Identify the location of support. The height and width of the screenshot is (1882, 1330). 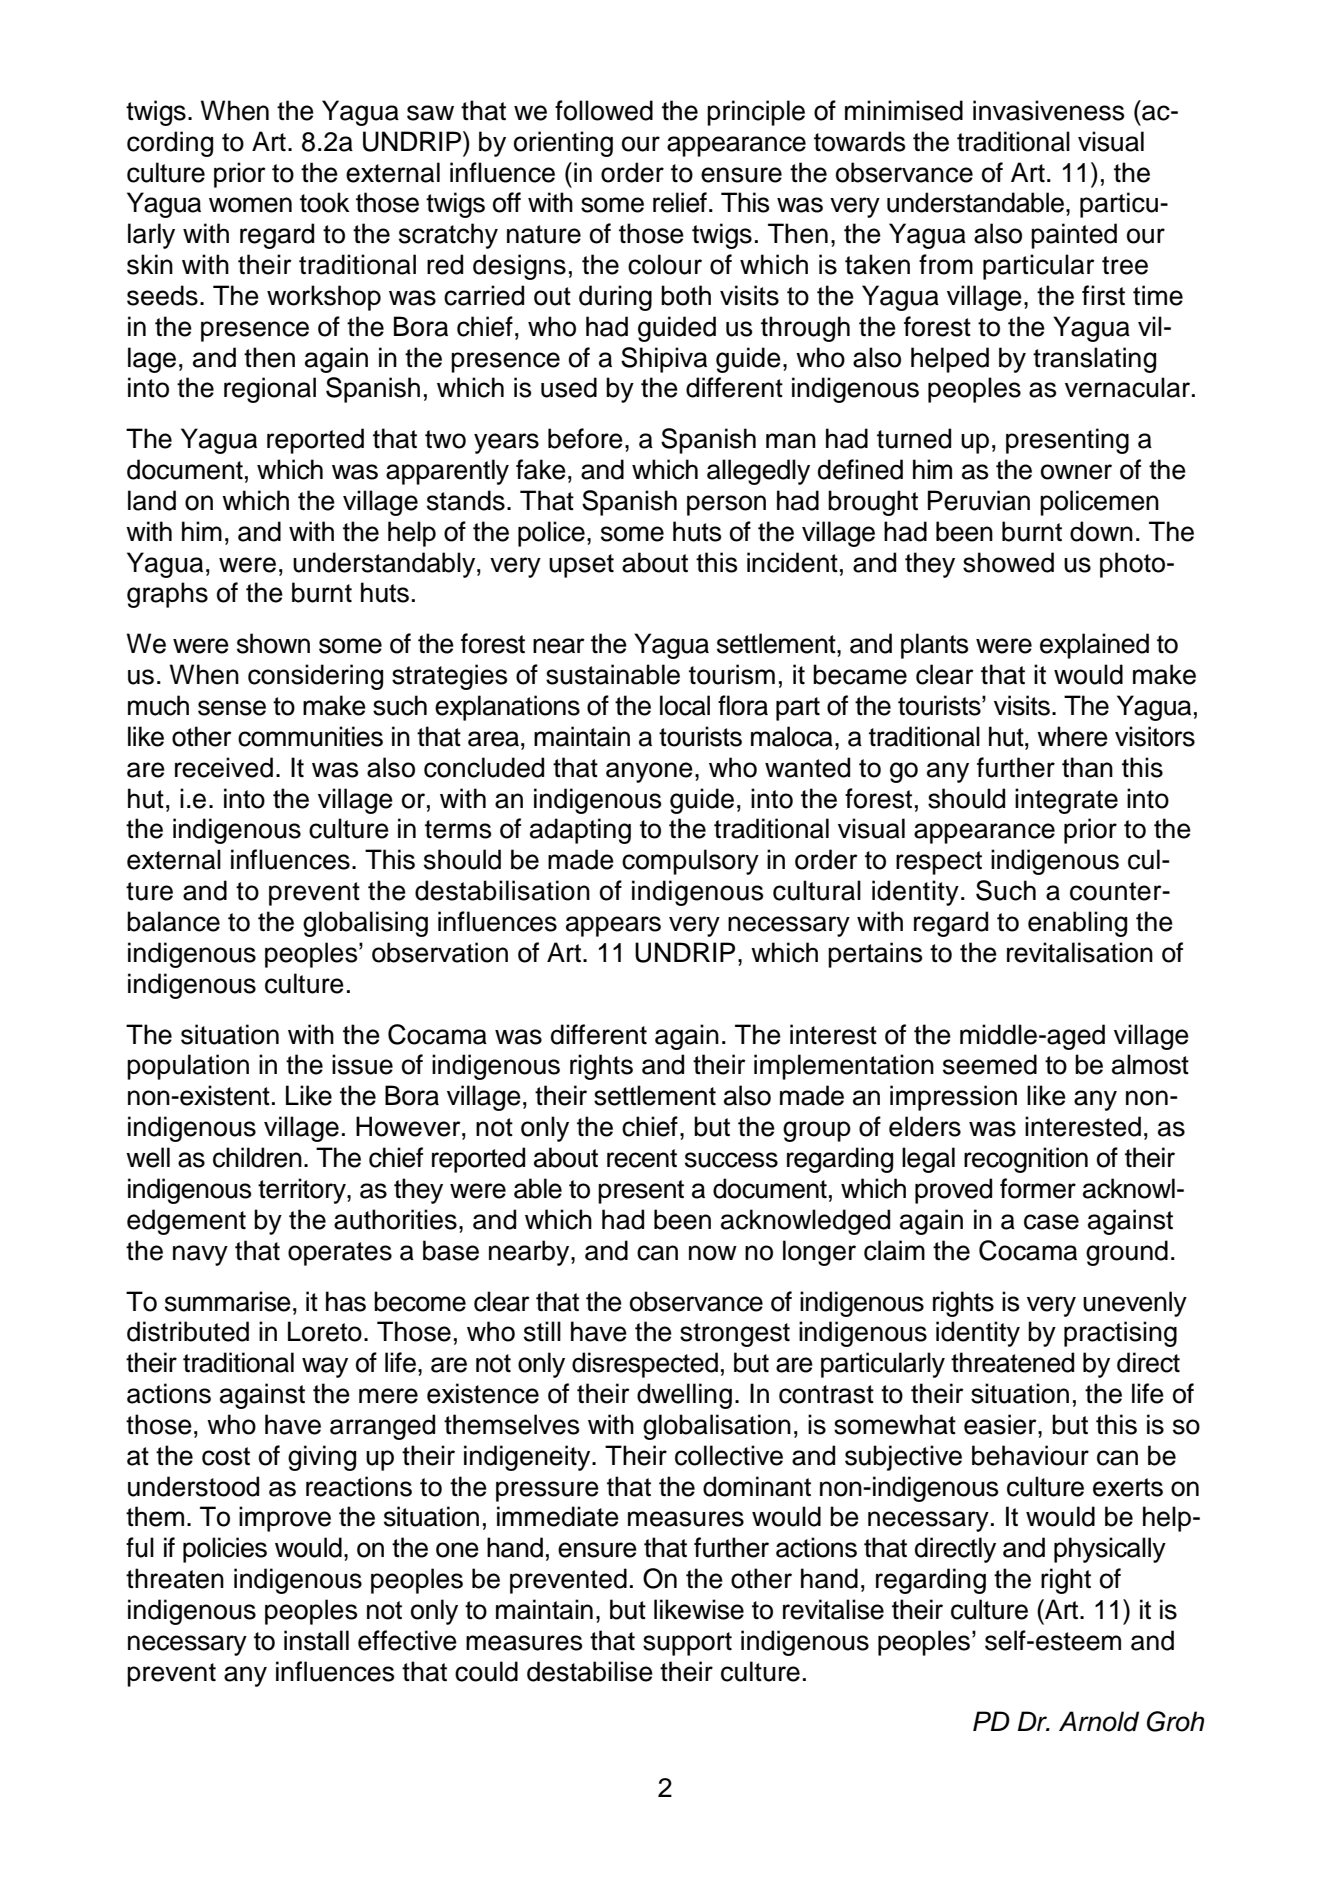
(687, 1644).
